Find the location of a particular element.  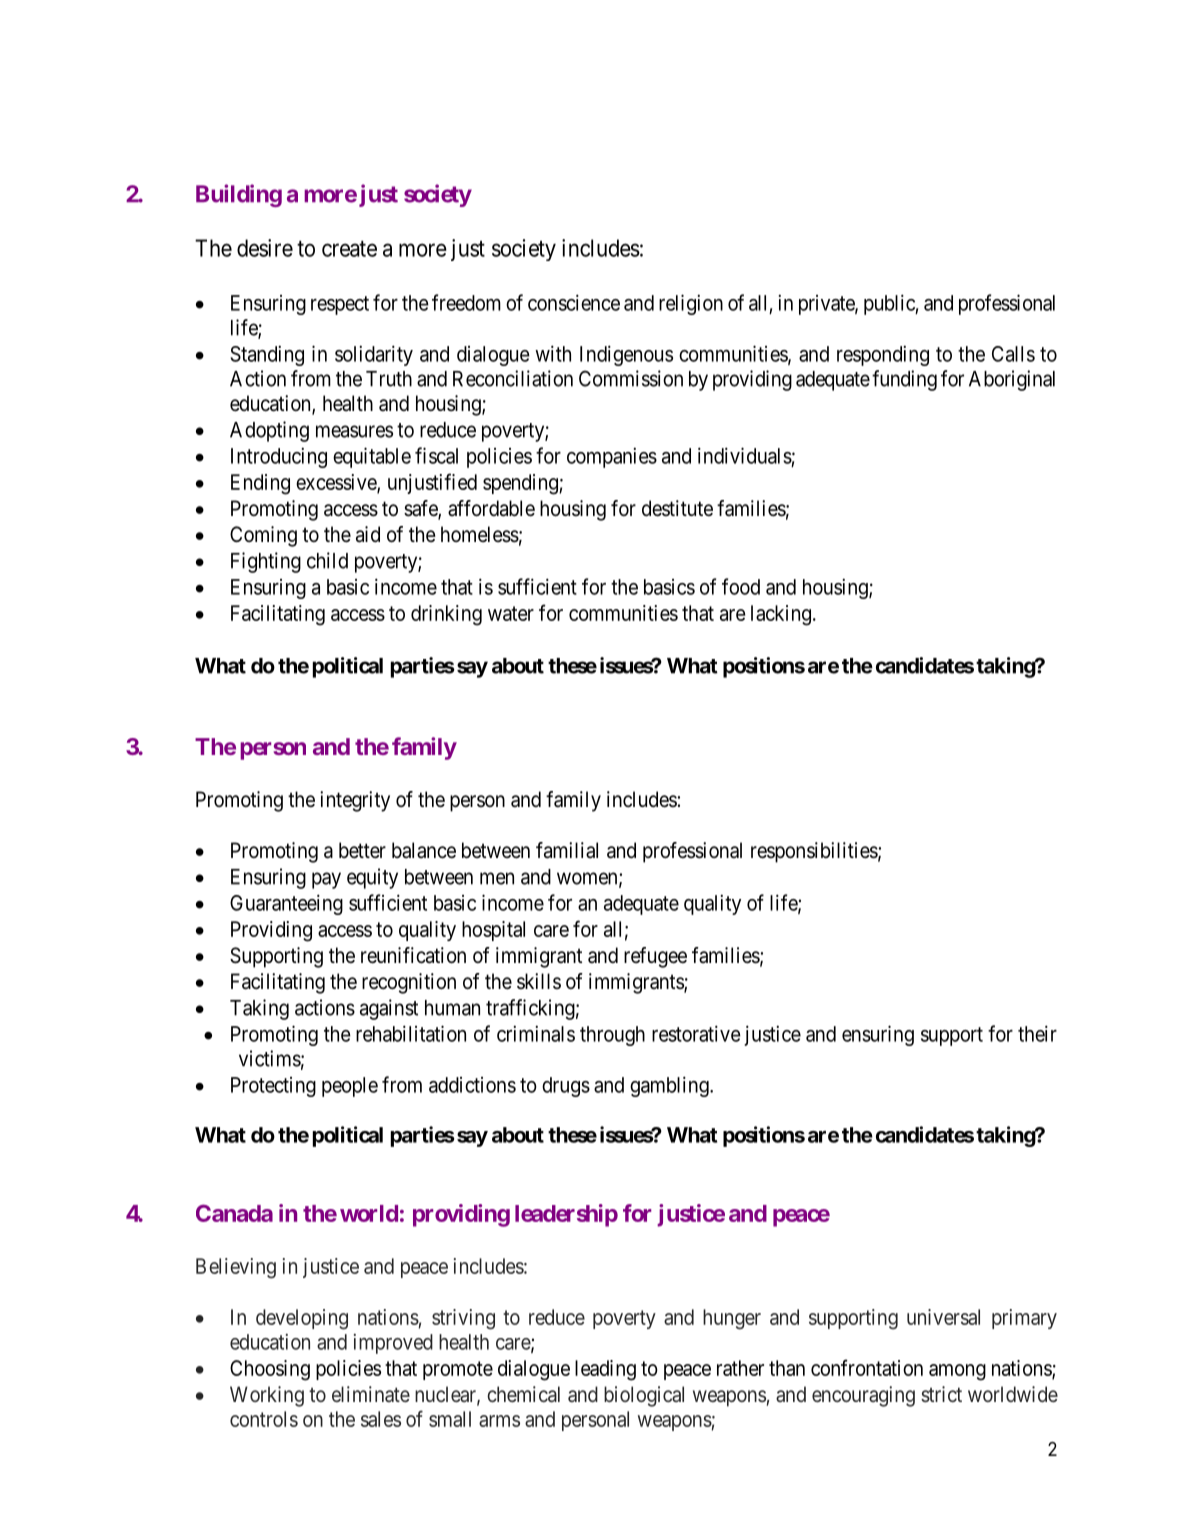

their is located at coordinates (1037, 1033).
